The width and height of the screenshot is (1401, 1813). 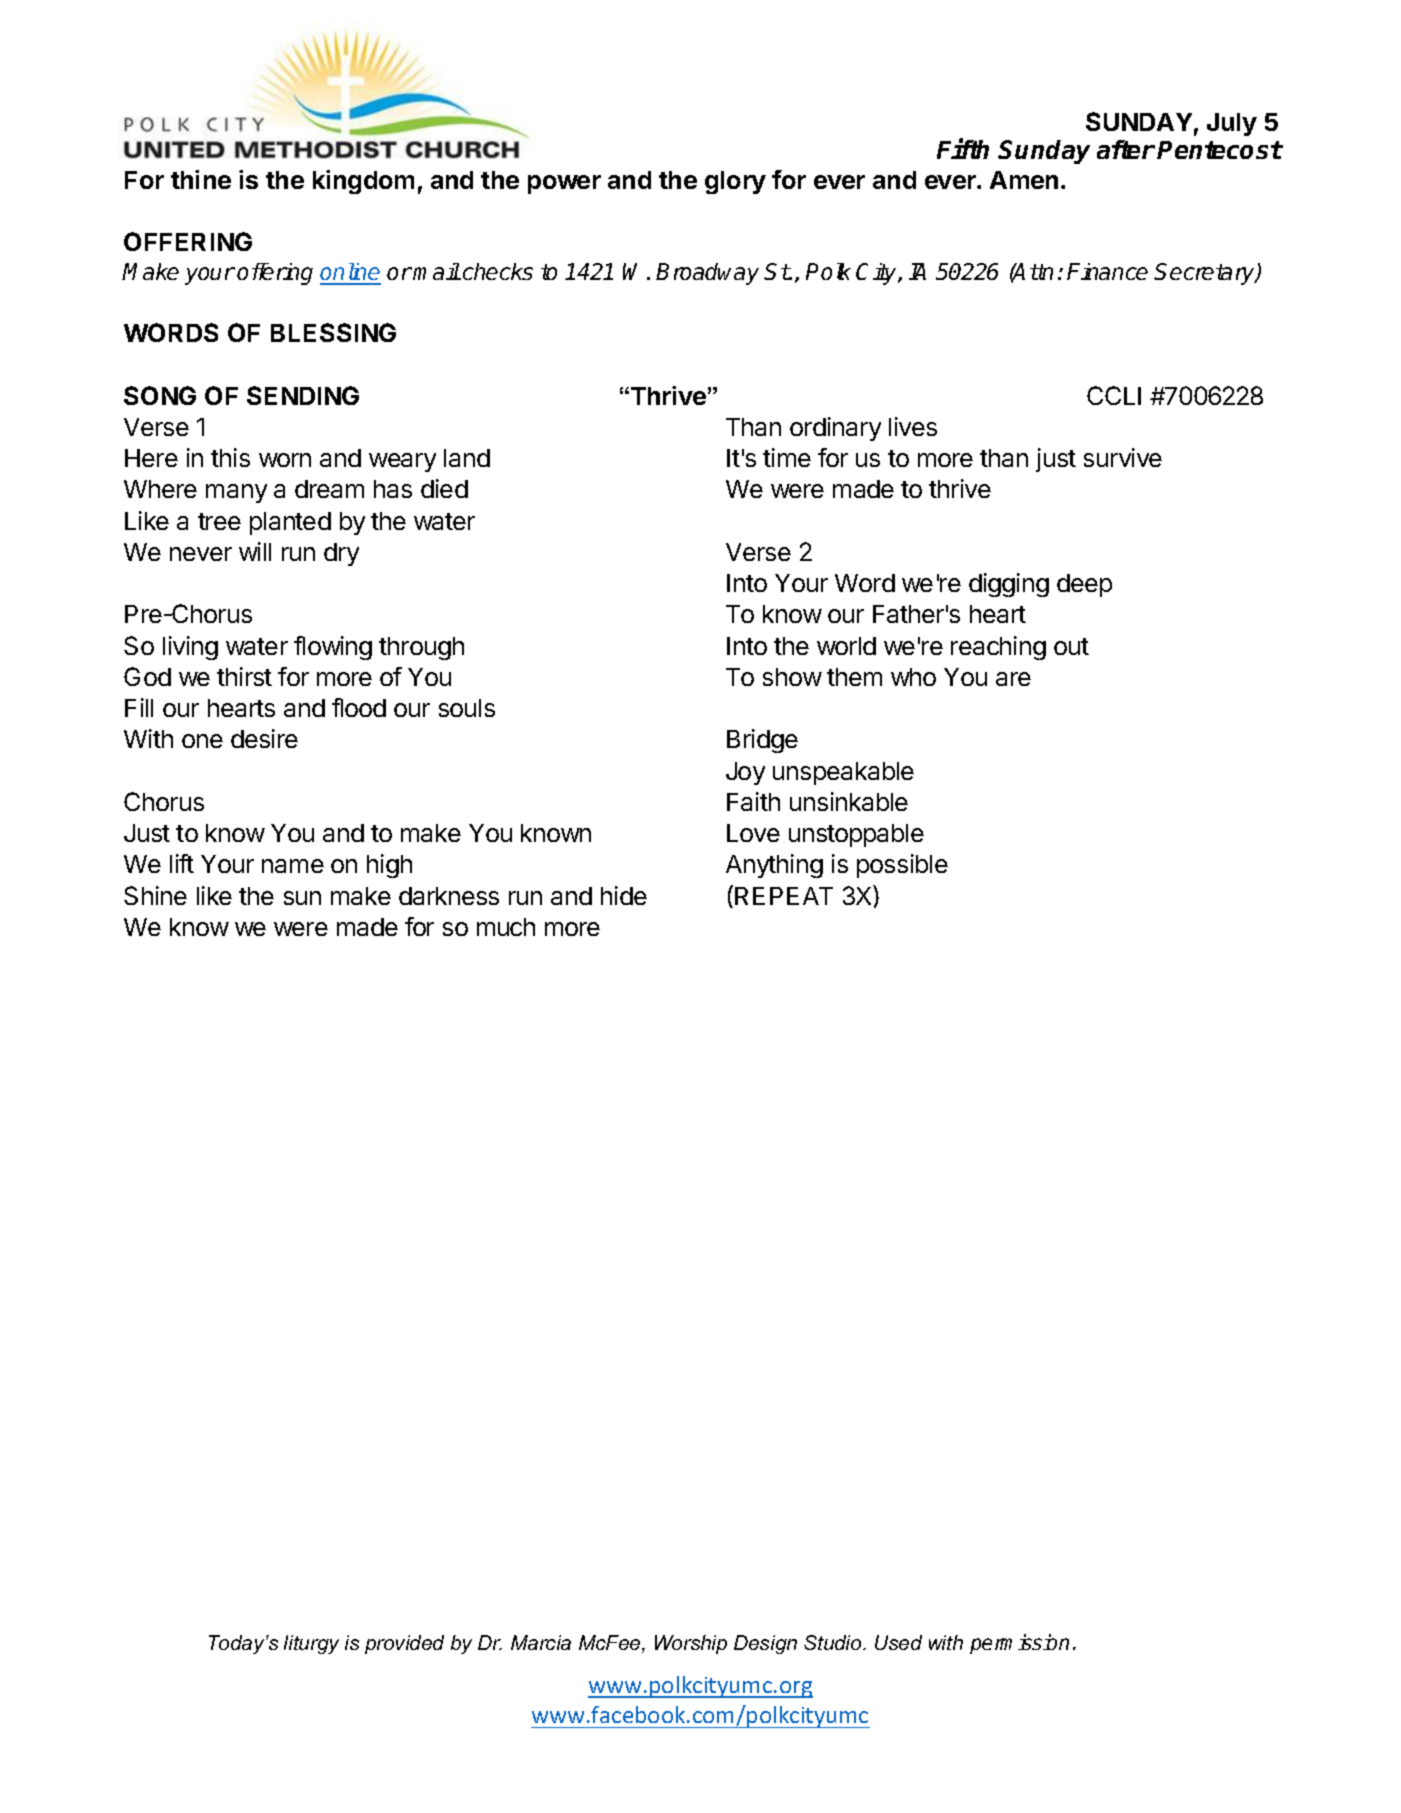 What do you see at coordinates (735, 182) in the screenshot?
I see `glory` at bounding box center [735, 182].
